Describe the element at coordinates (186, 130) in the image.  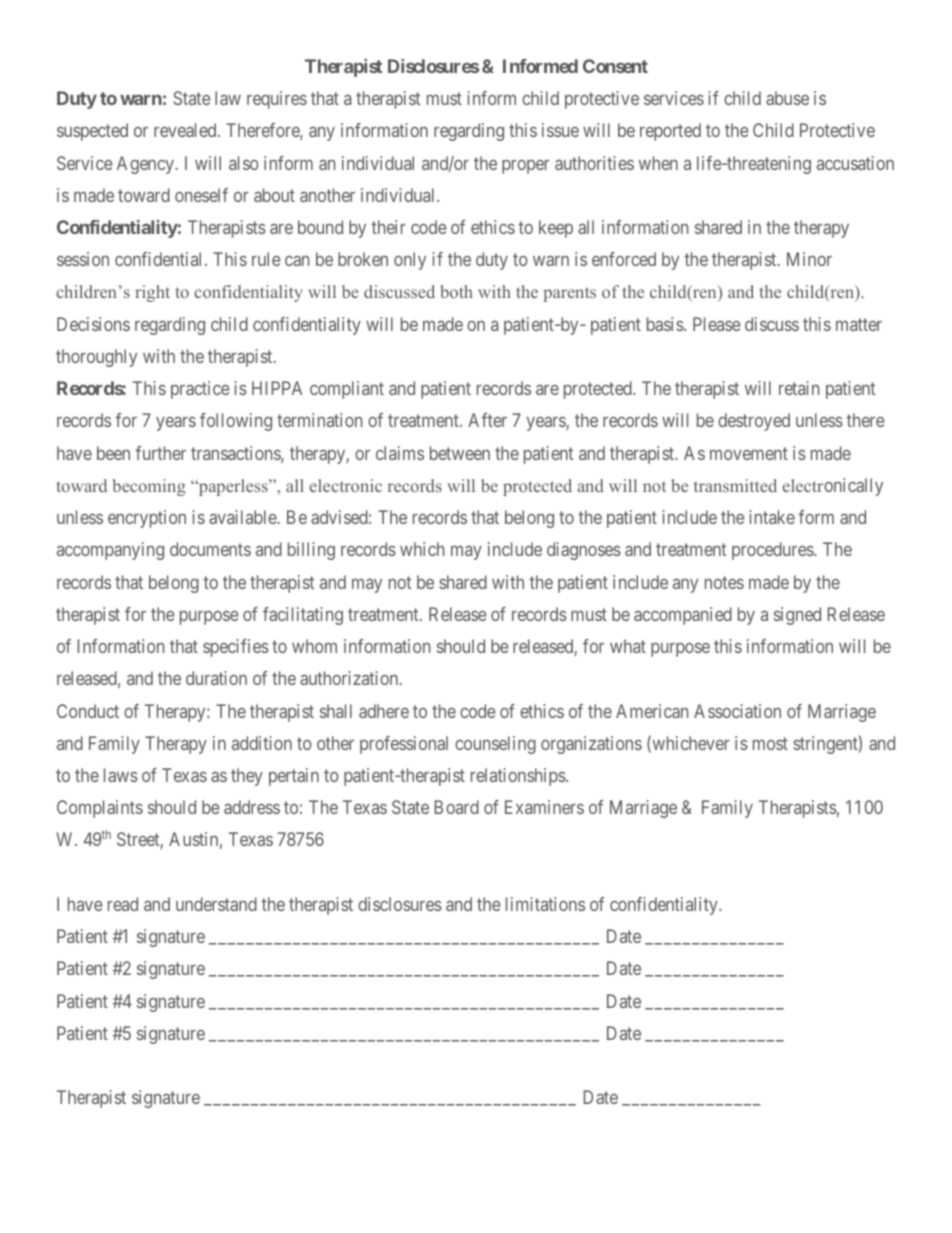
I see `revealed` at that location.
